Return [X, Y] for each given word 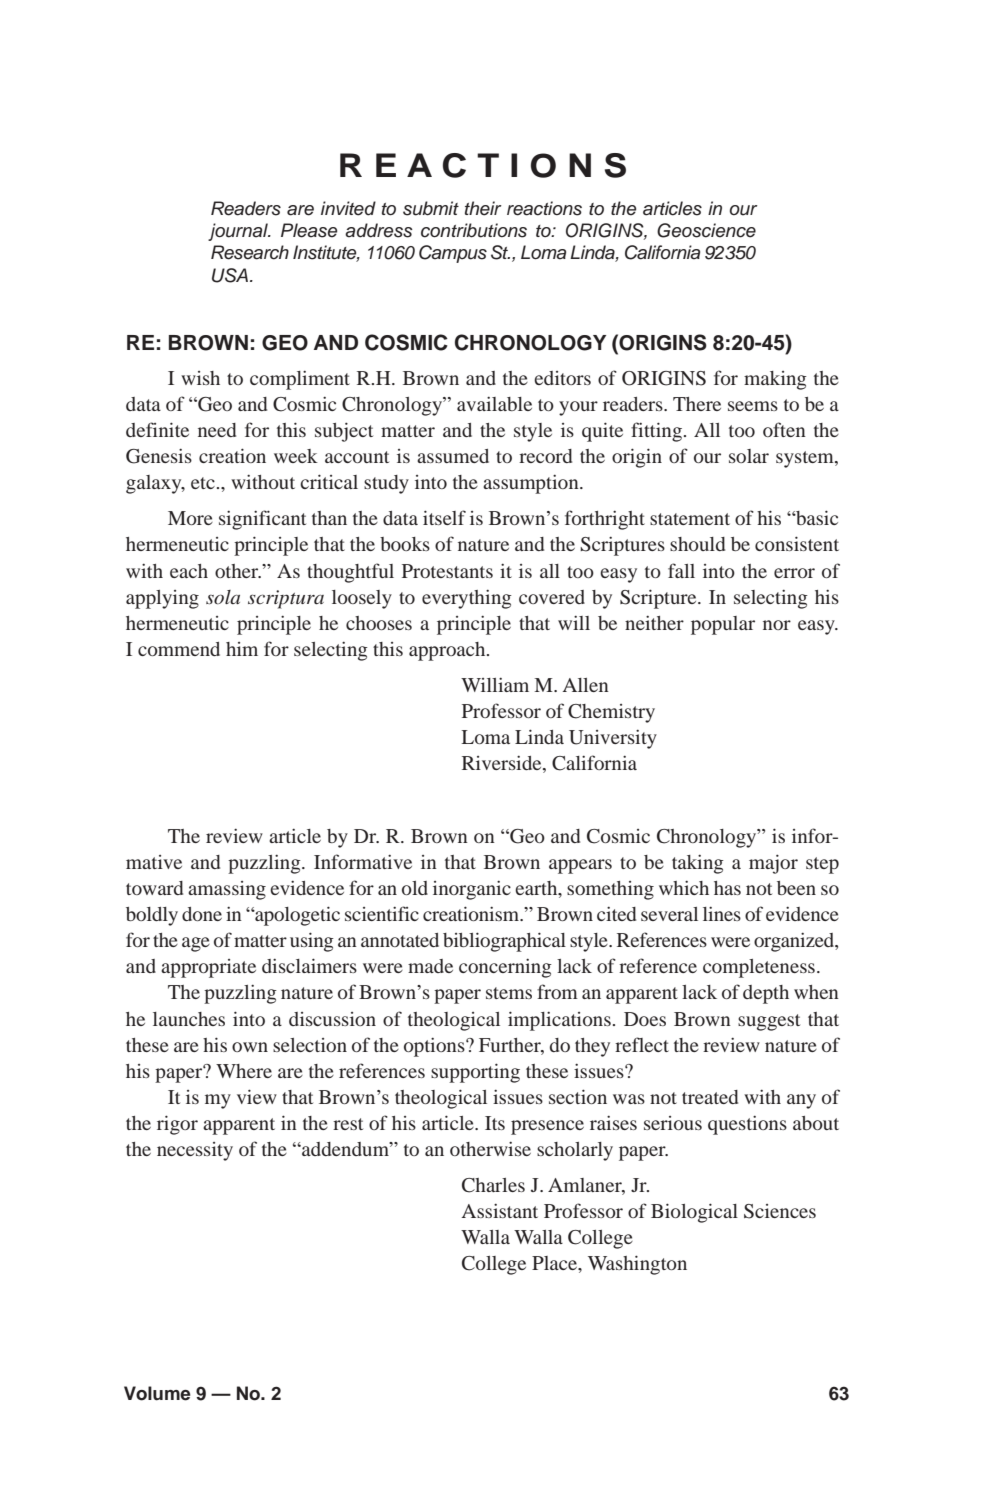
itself [444, 517]
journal [239, 232]
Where [244, 1071]
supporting [475, 1073]
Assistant [500, 1211]
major [773, 864]
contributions [474, 230]
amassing [227, 890]
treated [710, 1097]
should [697, 544]
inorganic [472, 890]
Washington [637, 1265]
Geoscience [706, 230]
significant [262, 520]
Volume [157, 1393]
